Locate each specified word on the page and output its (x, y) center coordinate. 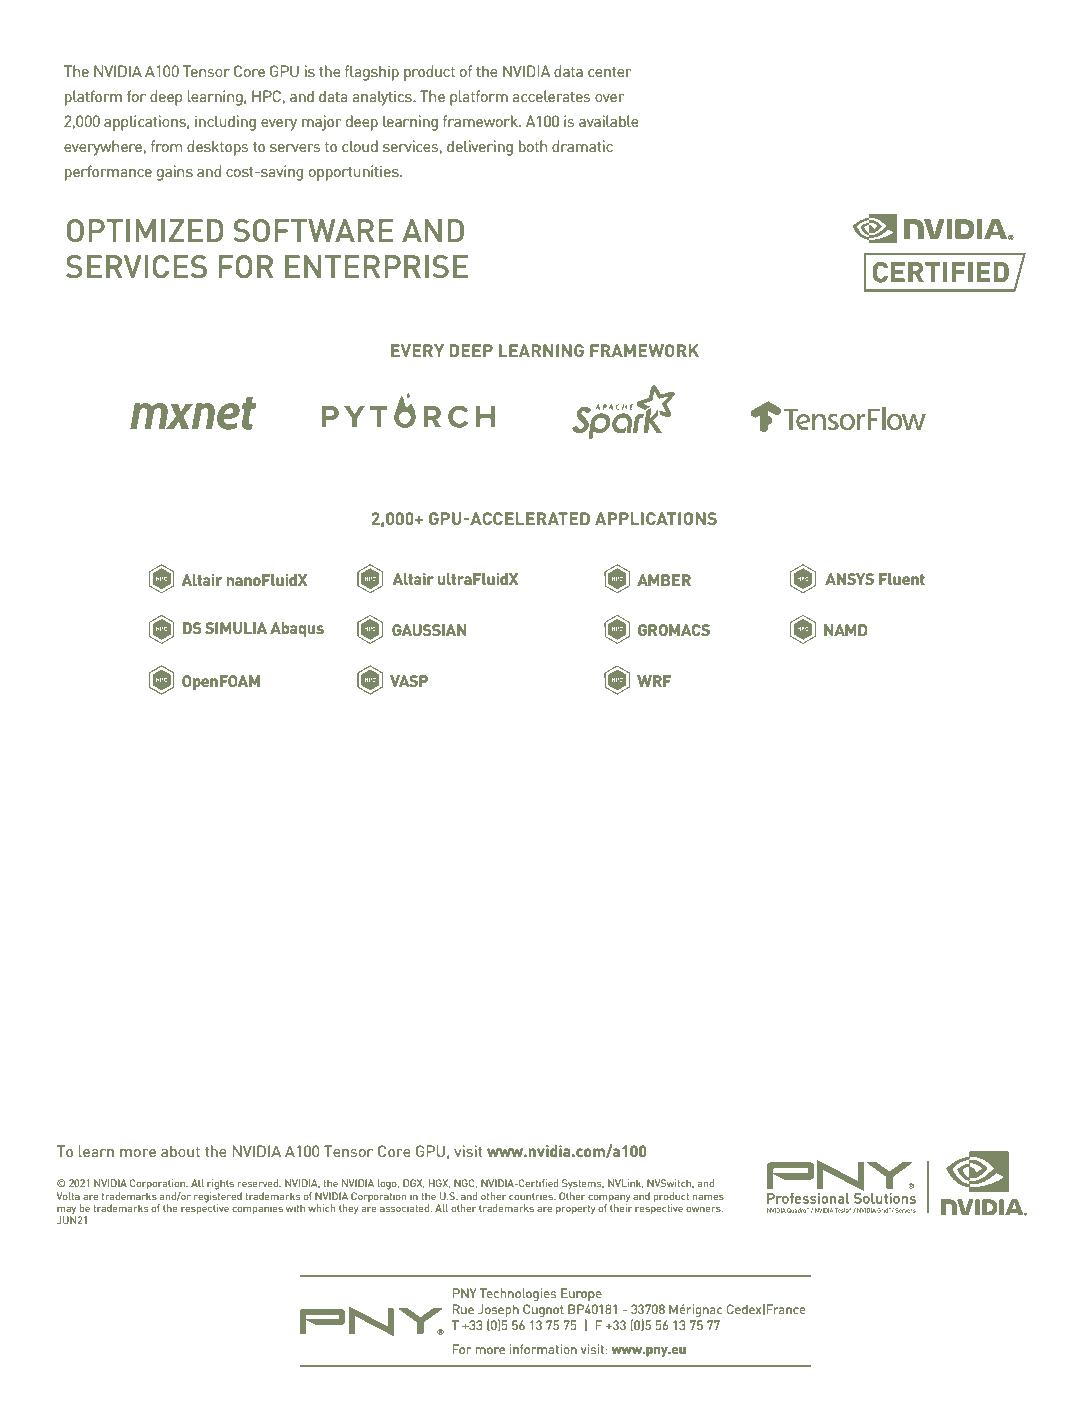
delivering (480, 148)
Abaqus (297, 629)
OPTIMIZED (145, 230)
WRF (654, 681)
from (166, 146)
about (180, 1151)
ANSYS (849, 579)
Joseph (498, 1312)
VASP (409, 681)
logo (388, 1184)
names (708, 1197)
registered (218, 1197)
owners (704, 1209)
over (609, 98)
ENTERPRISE (376, 266)
